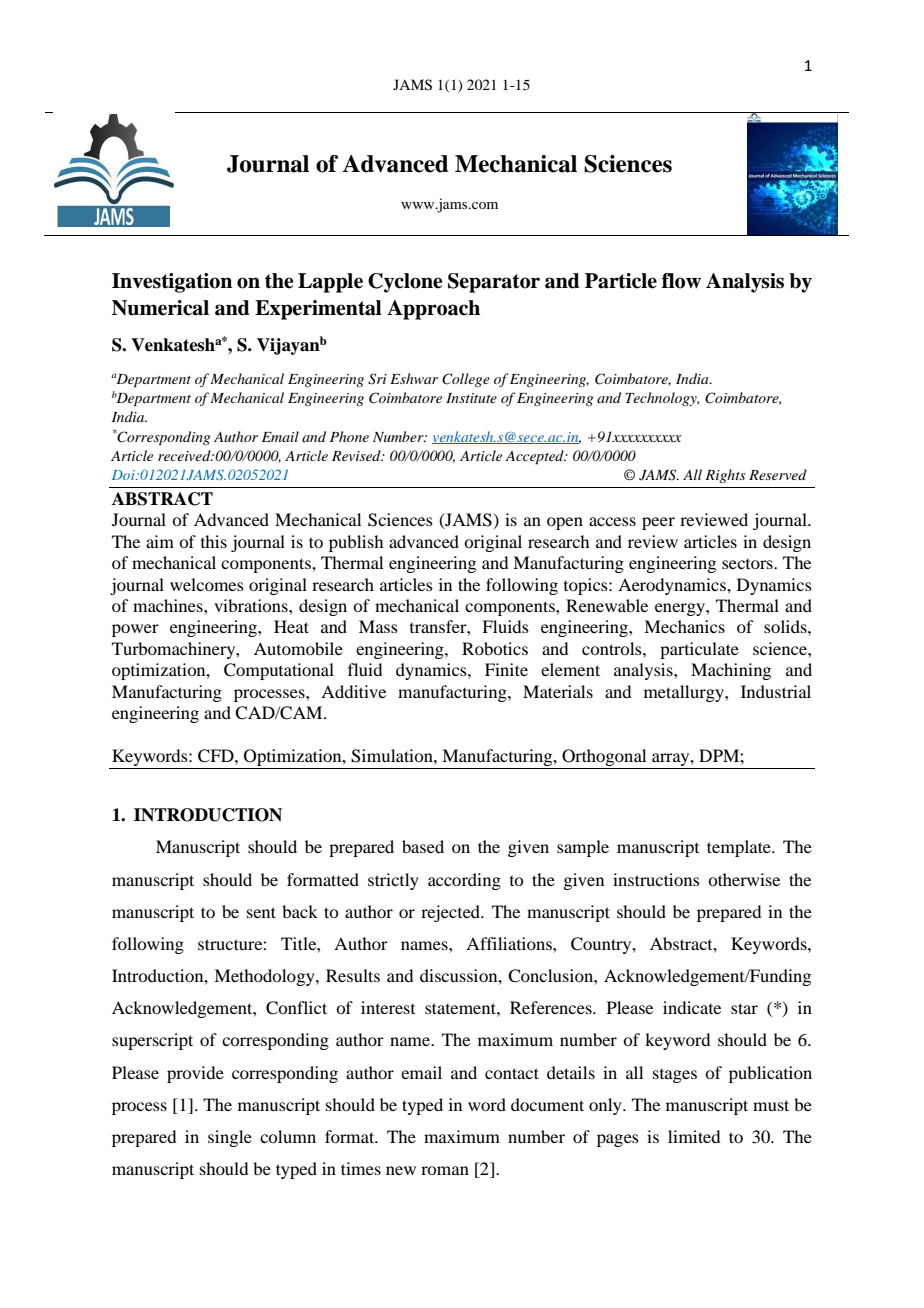  I want to click on rejected, so click(452, 913).
